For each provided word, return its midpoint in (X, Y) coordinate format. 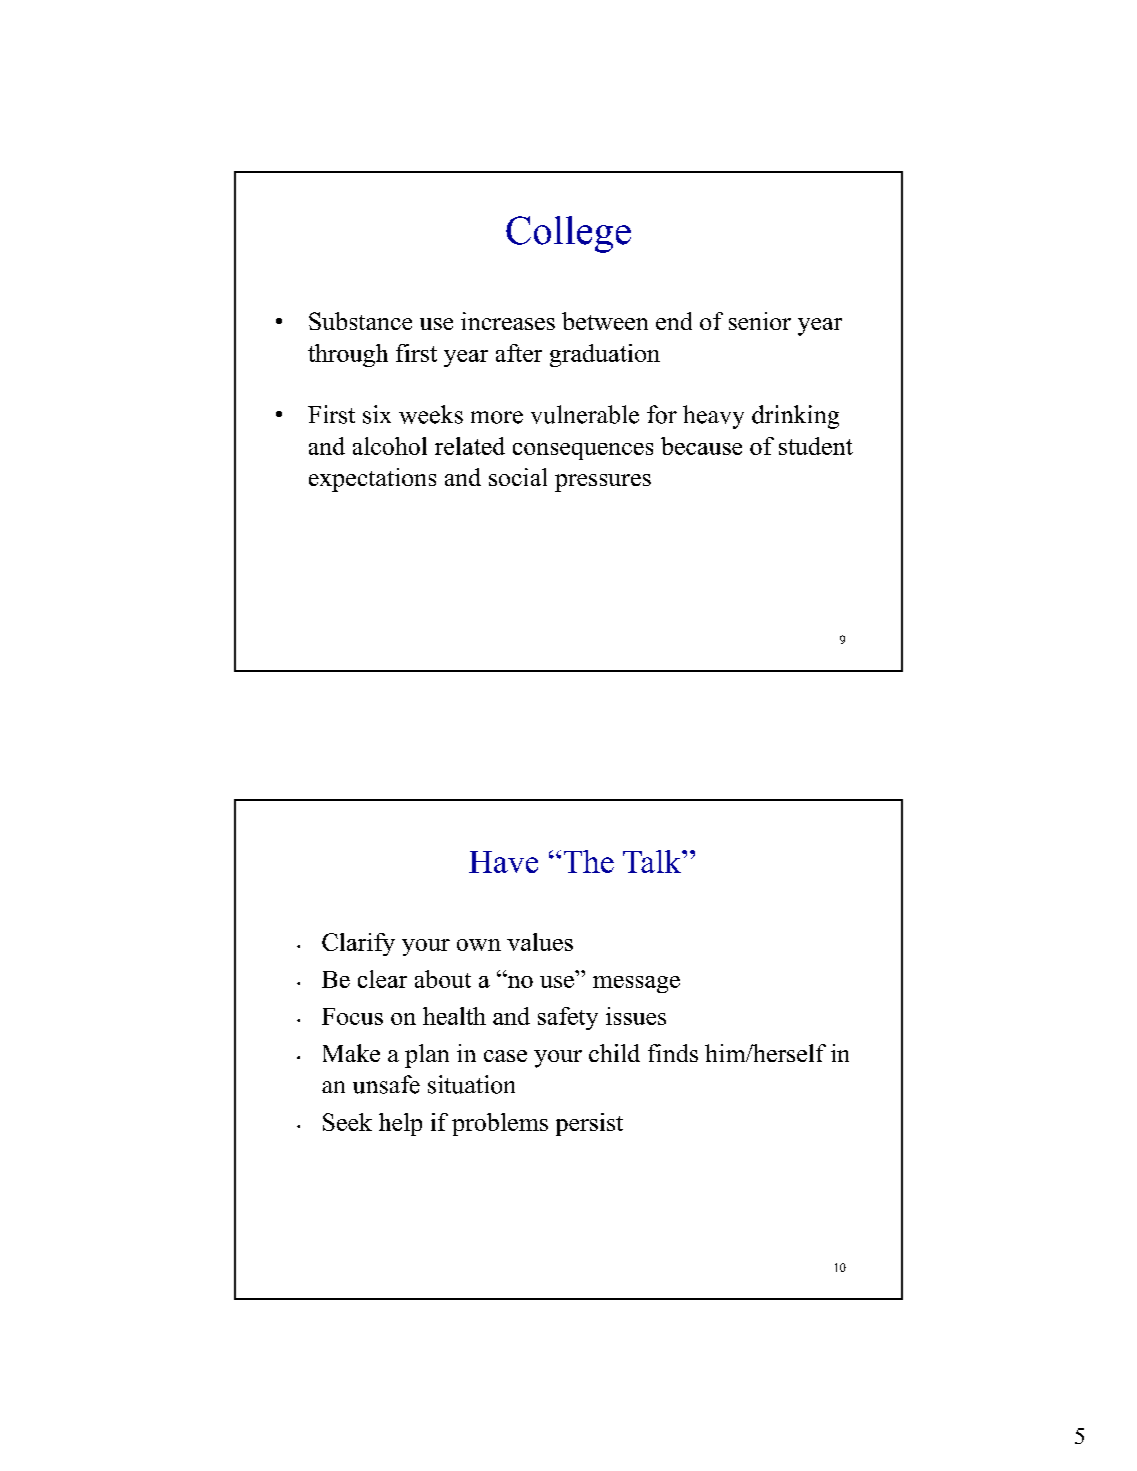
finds (673, 1053)
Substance (360, 321)
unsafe (386, 1084)
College (568, 234)
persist (589, 1124)
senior (760, 321)
